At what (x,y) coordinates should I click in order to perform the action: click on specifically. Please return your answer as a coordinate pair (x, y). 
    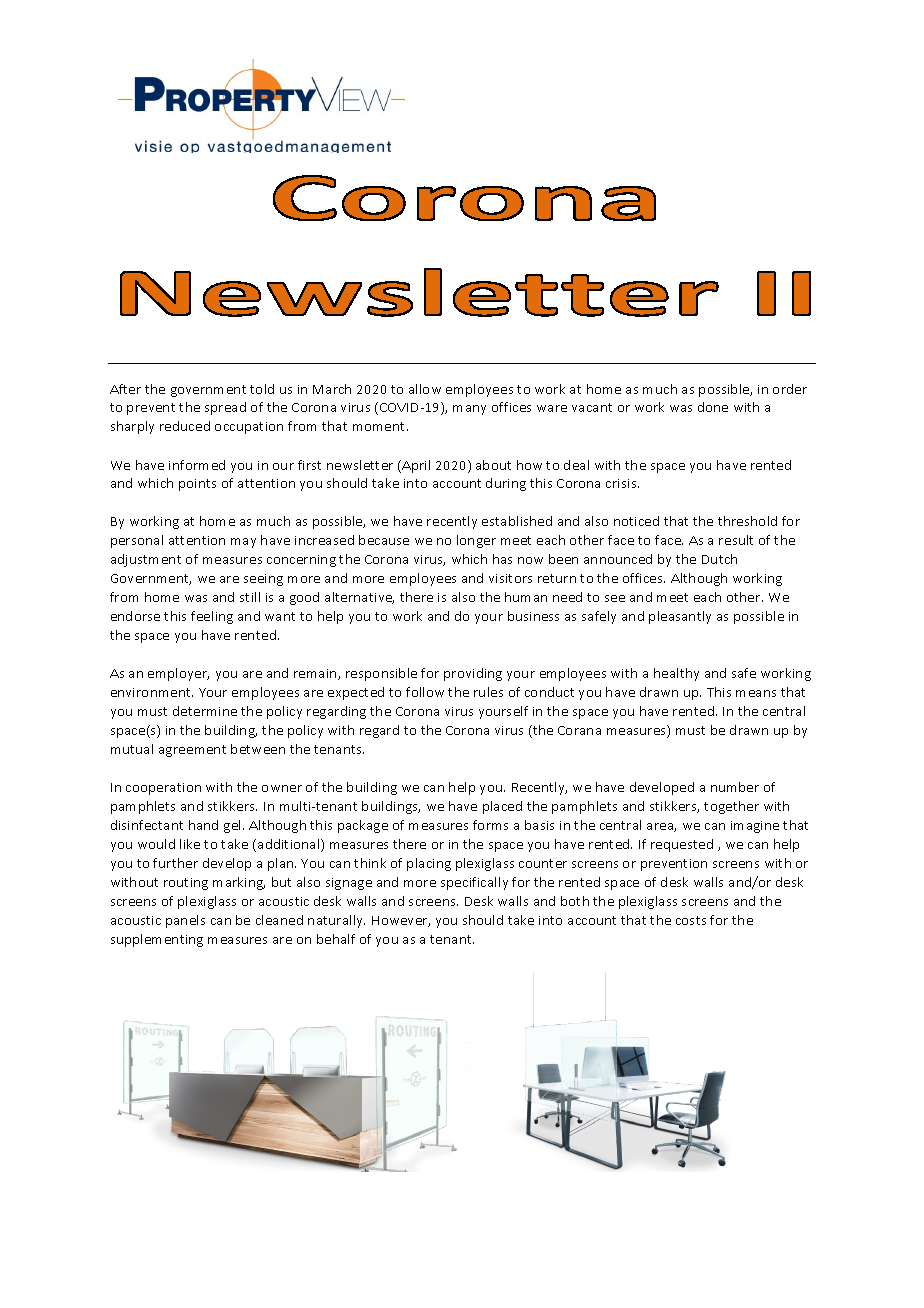
    Looking at the image, I should click on (474, 883).
